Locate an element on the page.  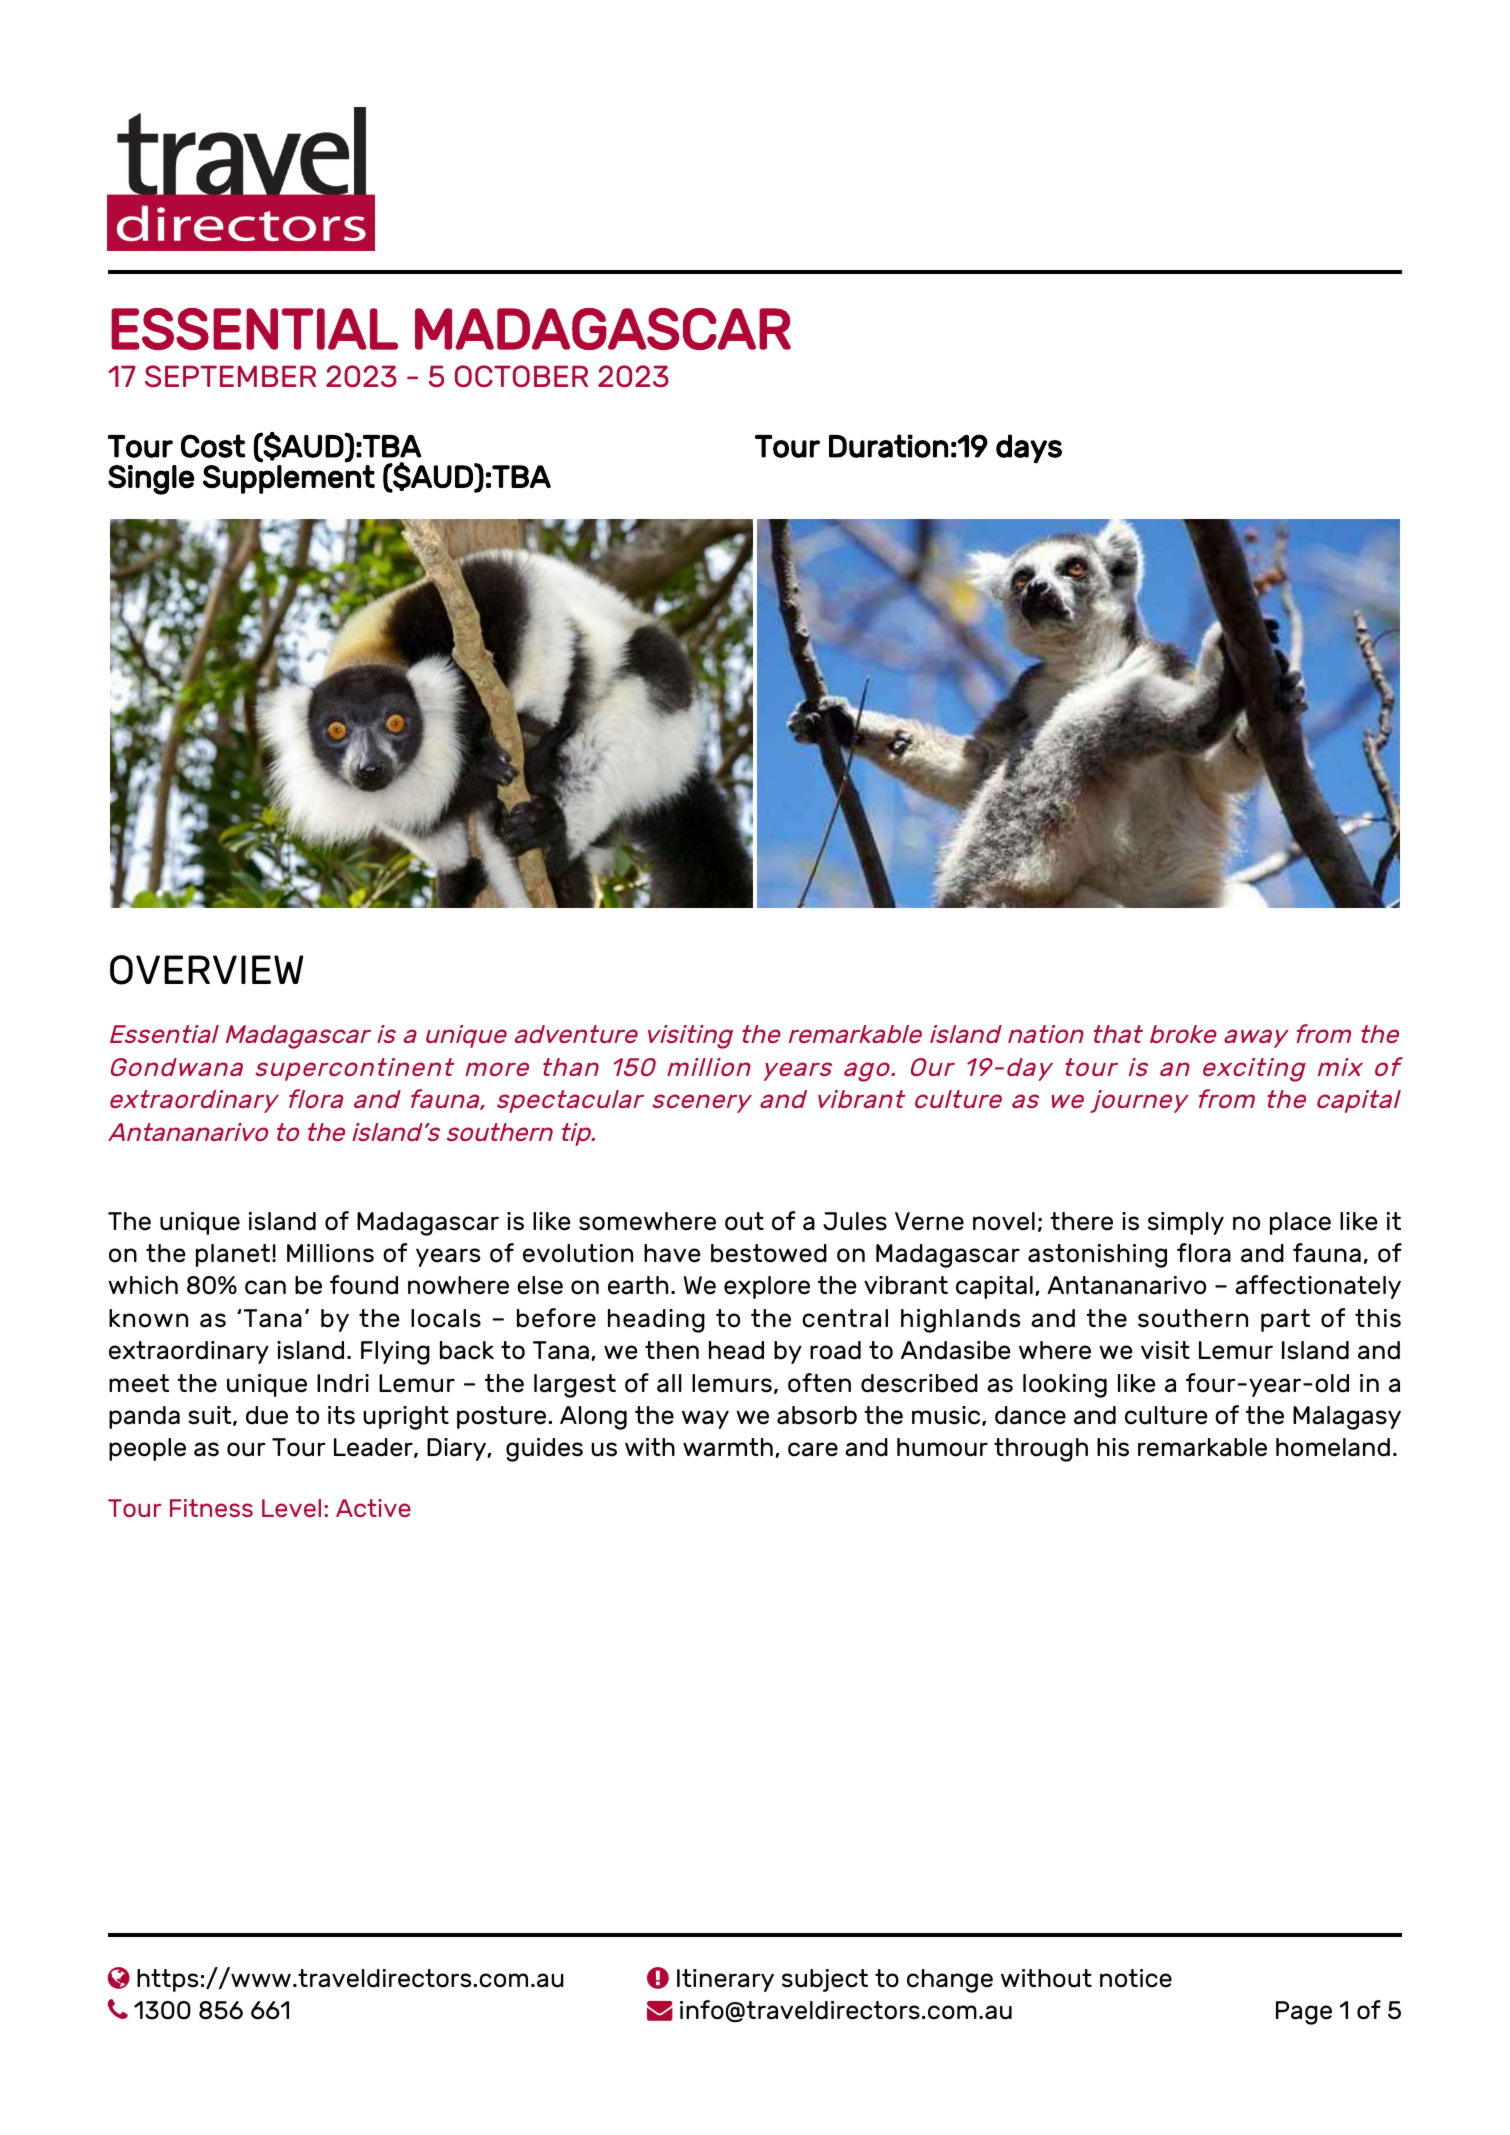
days is located at coordinates (1029, 448).
